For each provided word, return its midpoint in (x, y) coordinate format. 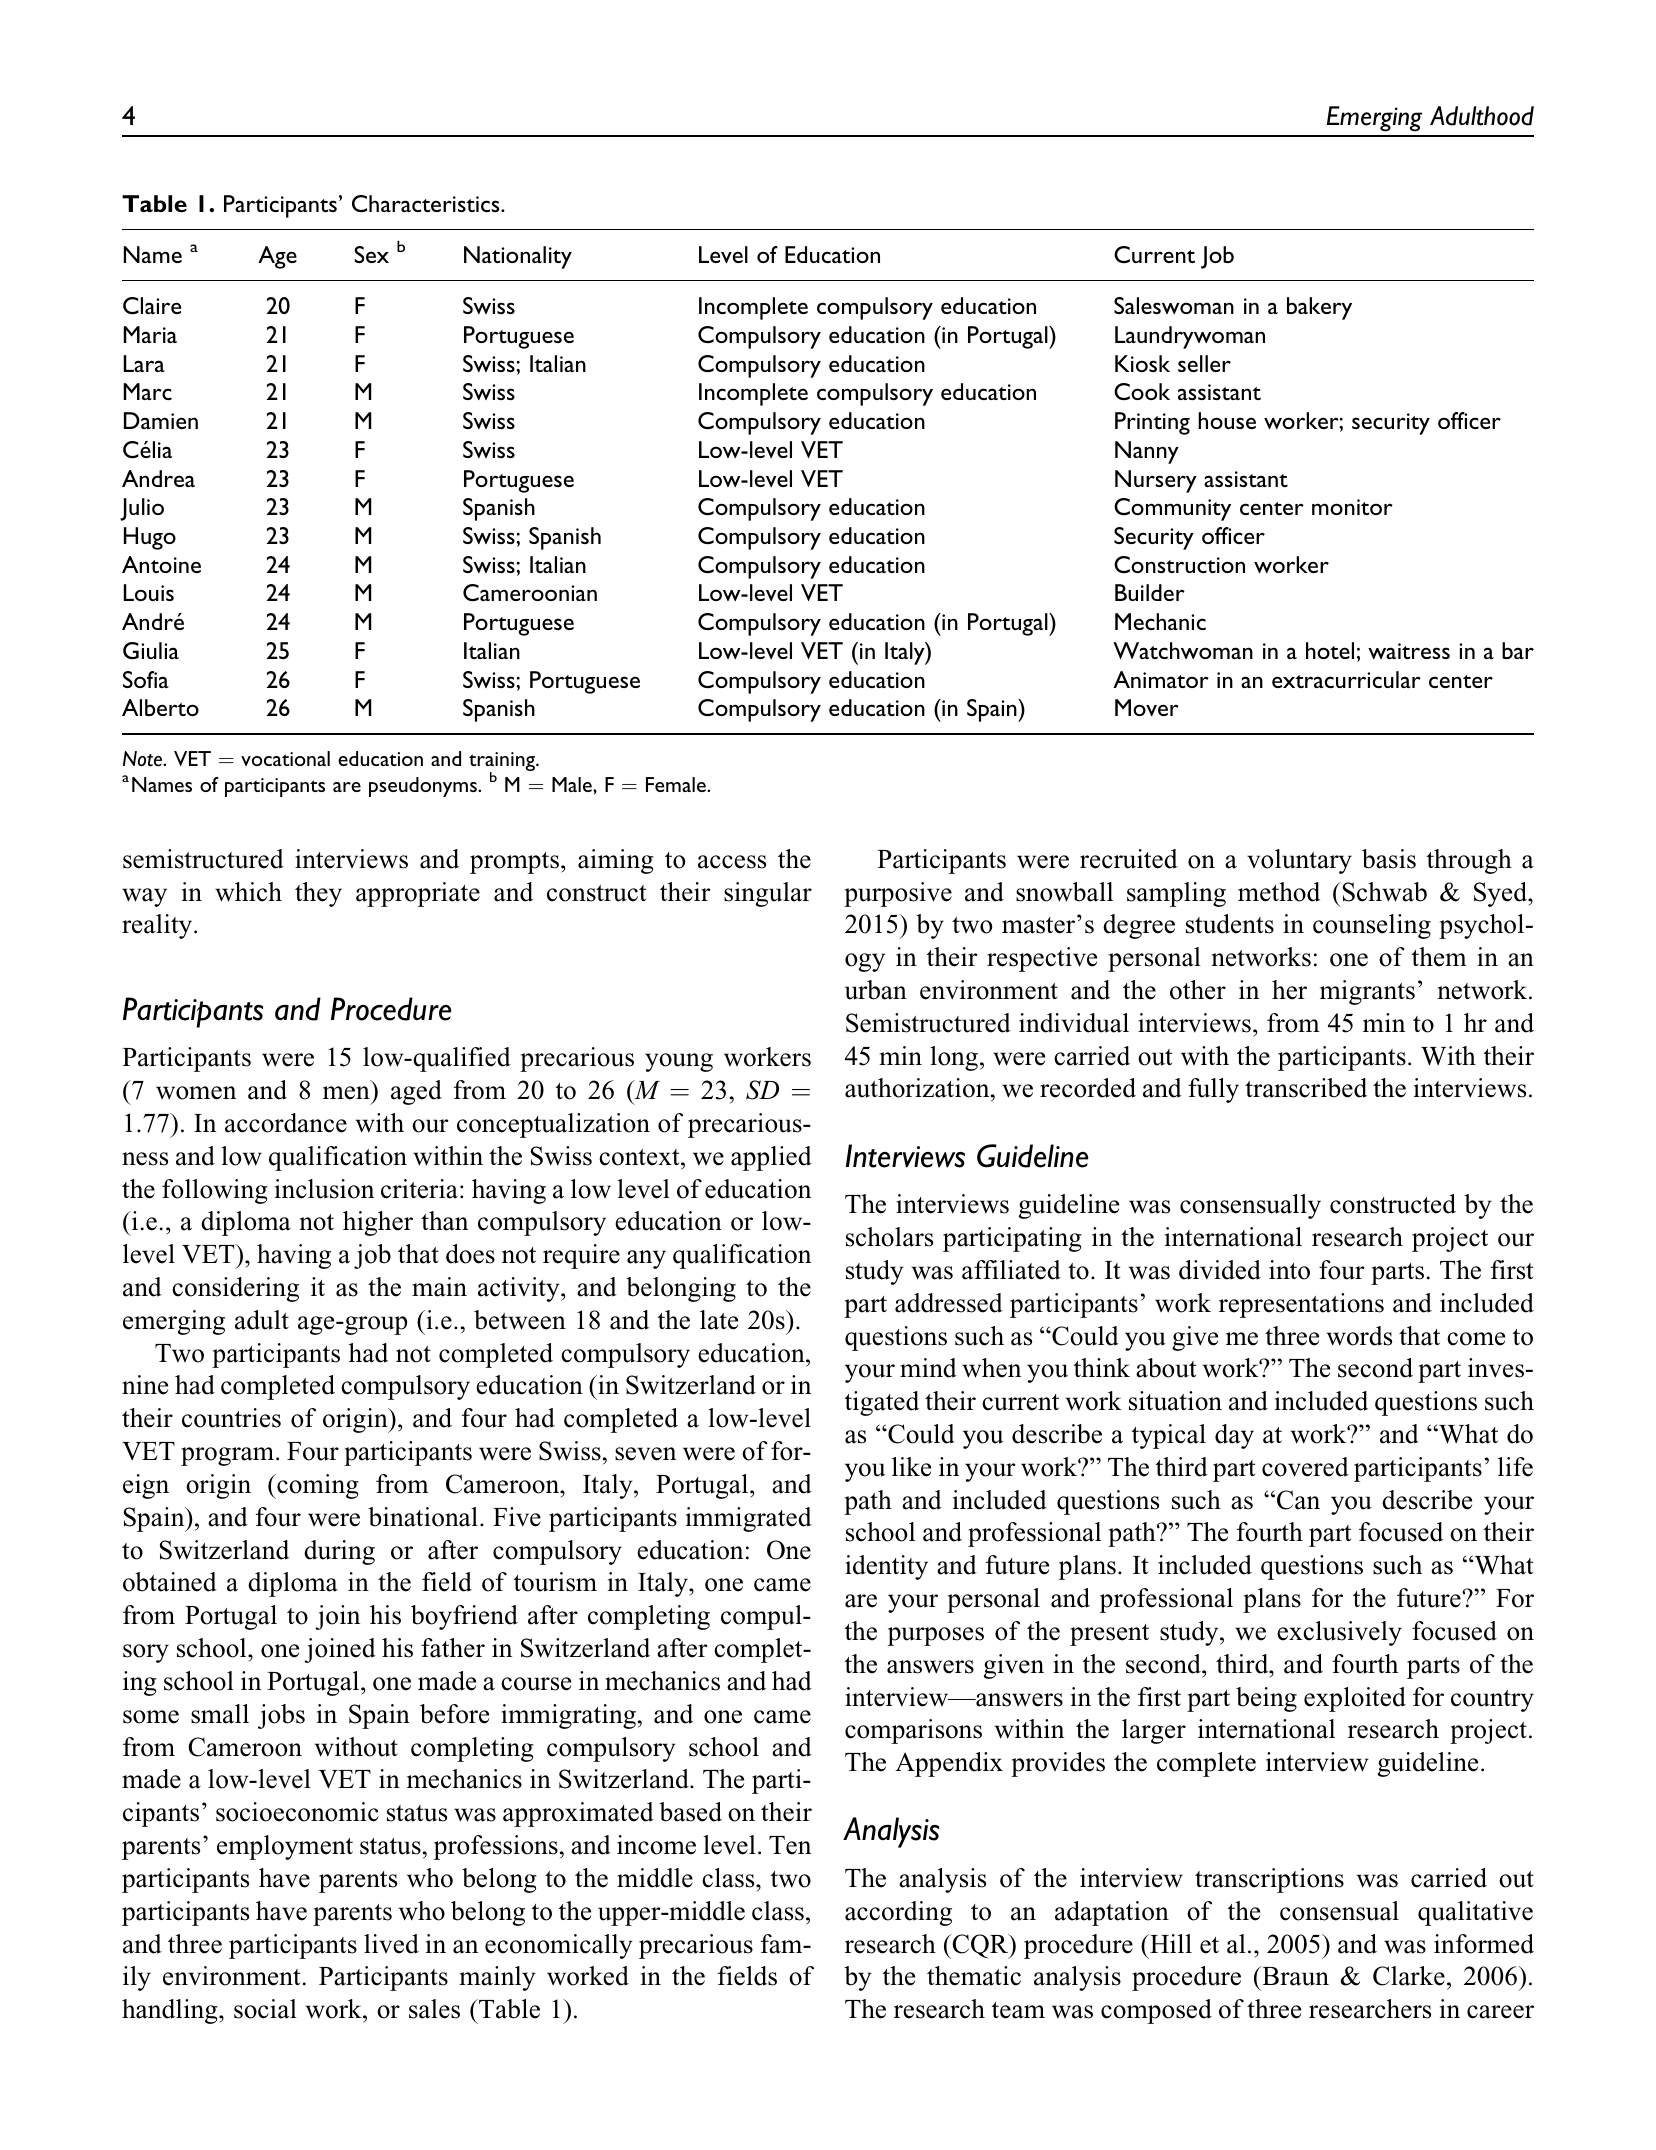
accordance (286, 1123)
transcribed (1306, 1088)
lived (391, 1944)
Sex (371, 254)
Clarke (1409, 1976)
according (898, 1913)
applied (771, 1158)
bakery (1319, 308)
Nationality (518, 257)
